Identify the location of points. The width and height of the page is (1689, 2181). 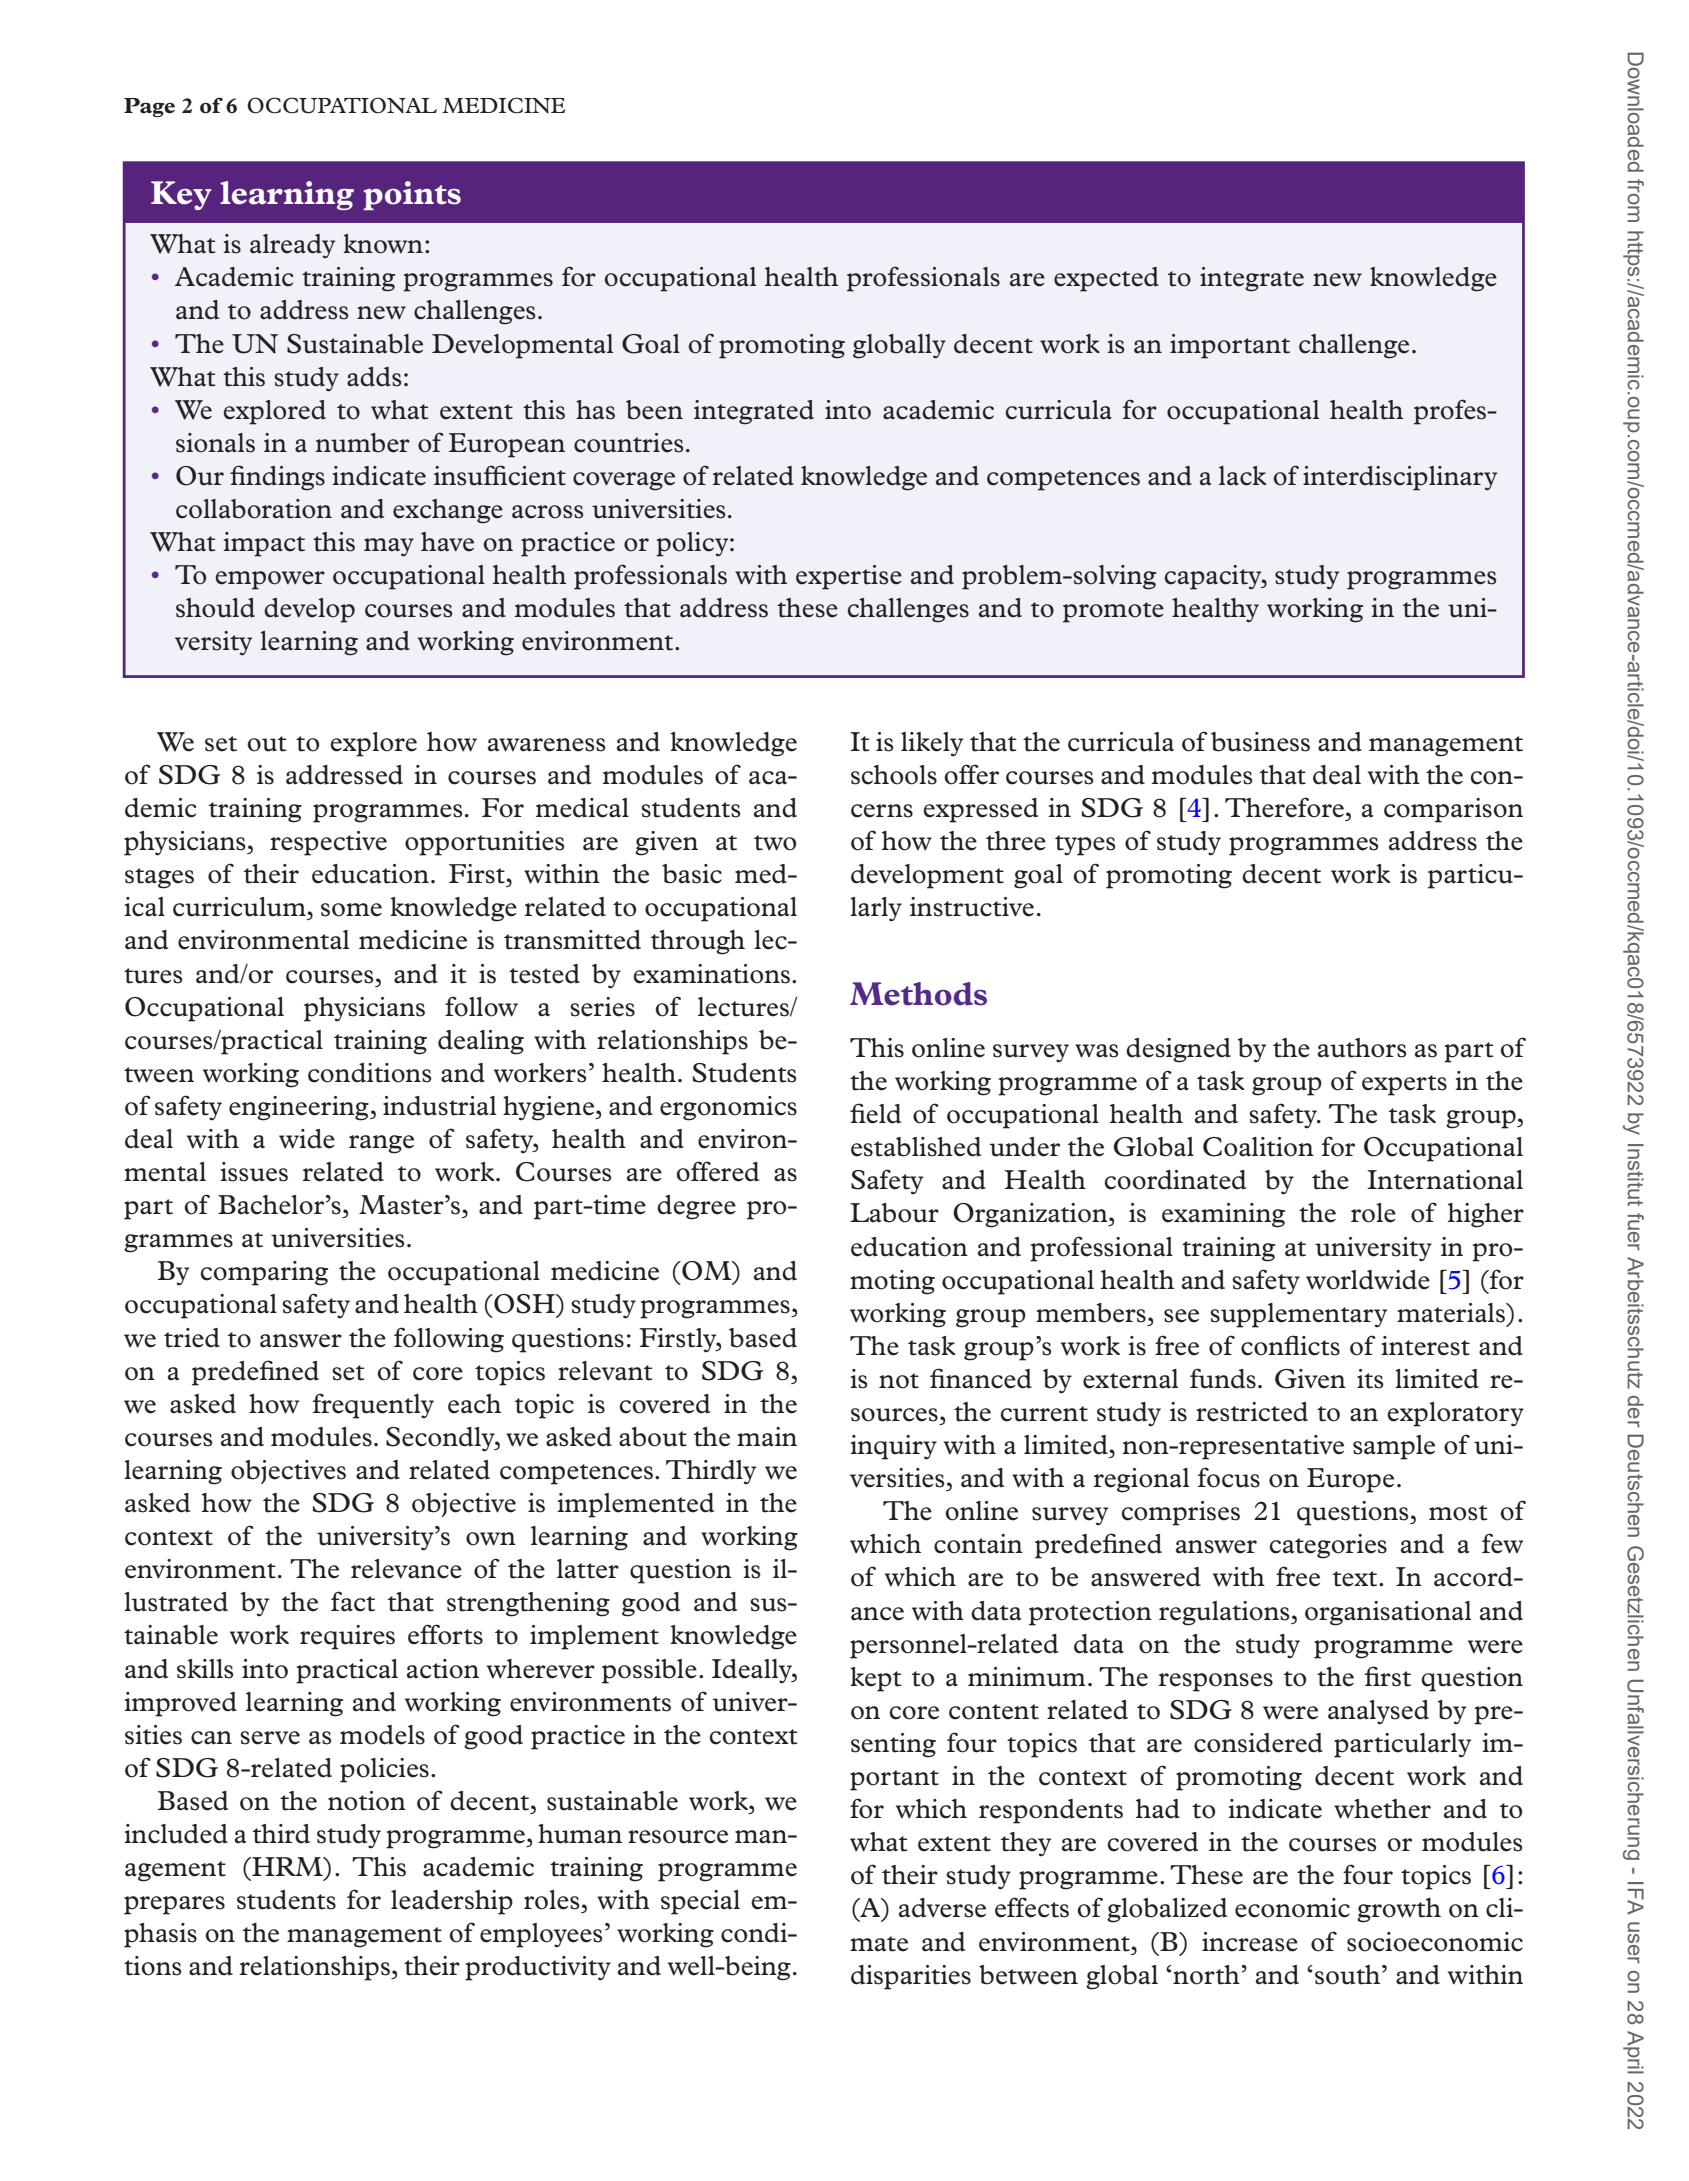
(412, 195).
